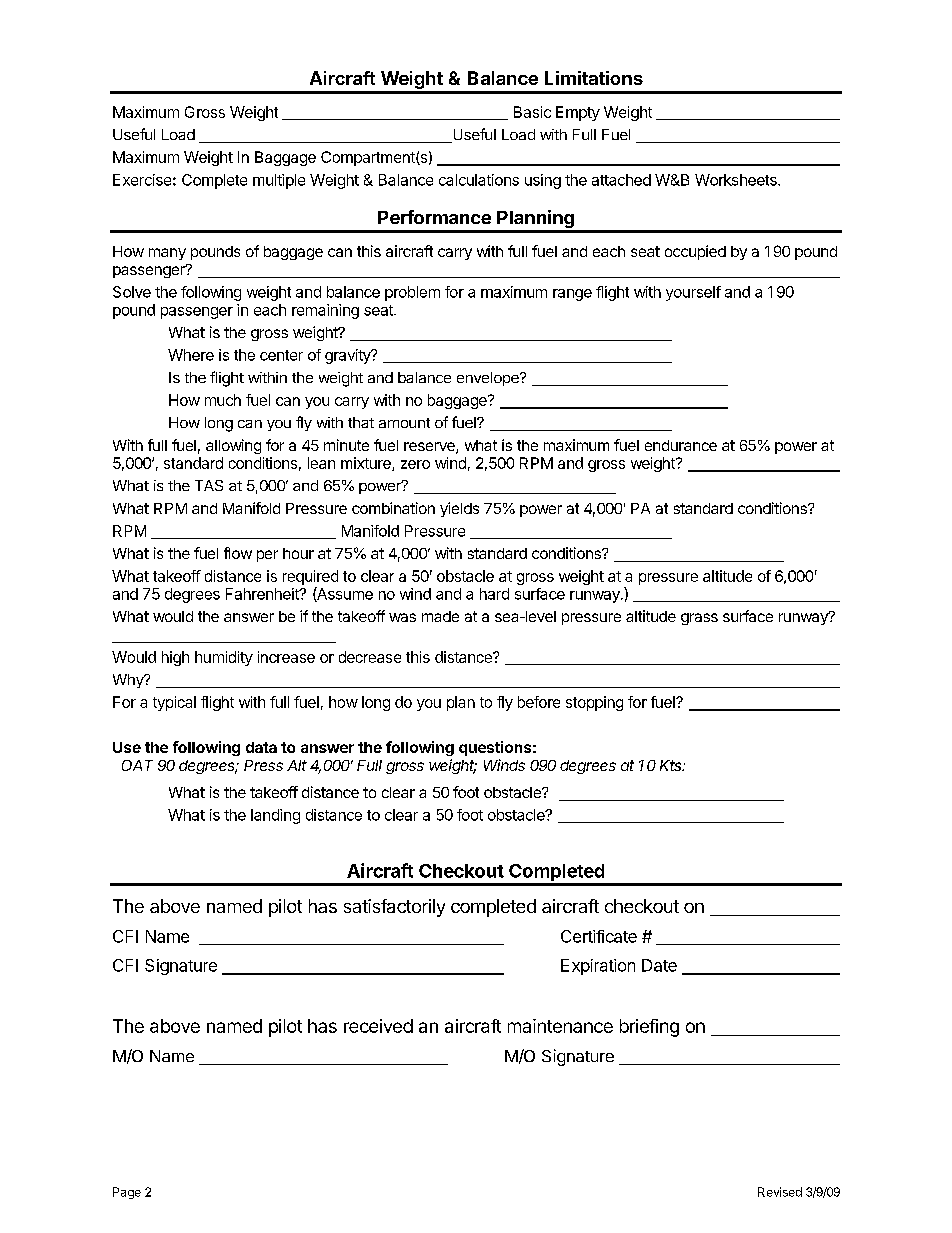 The height and width of the screenshot is (1233, 952). Describe the element at coordinates (378, 1026) in the screenshot. I see `received` at that location.
